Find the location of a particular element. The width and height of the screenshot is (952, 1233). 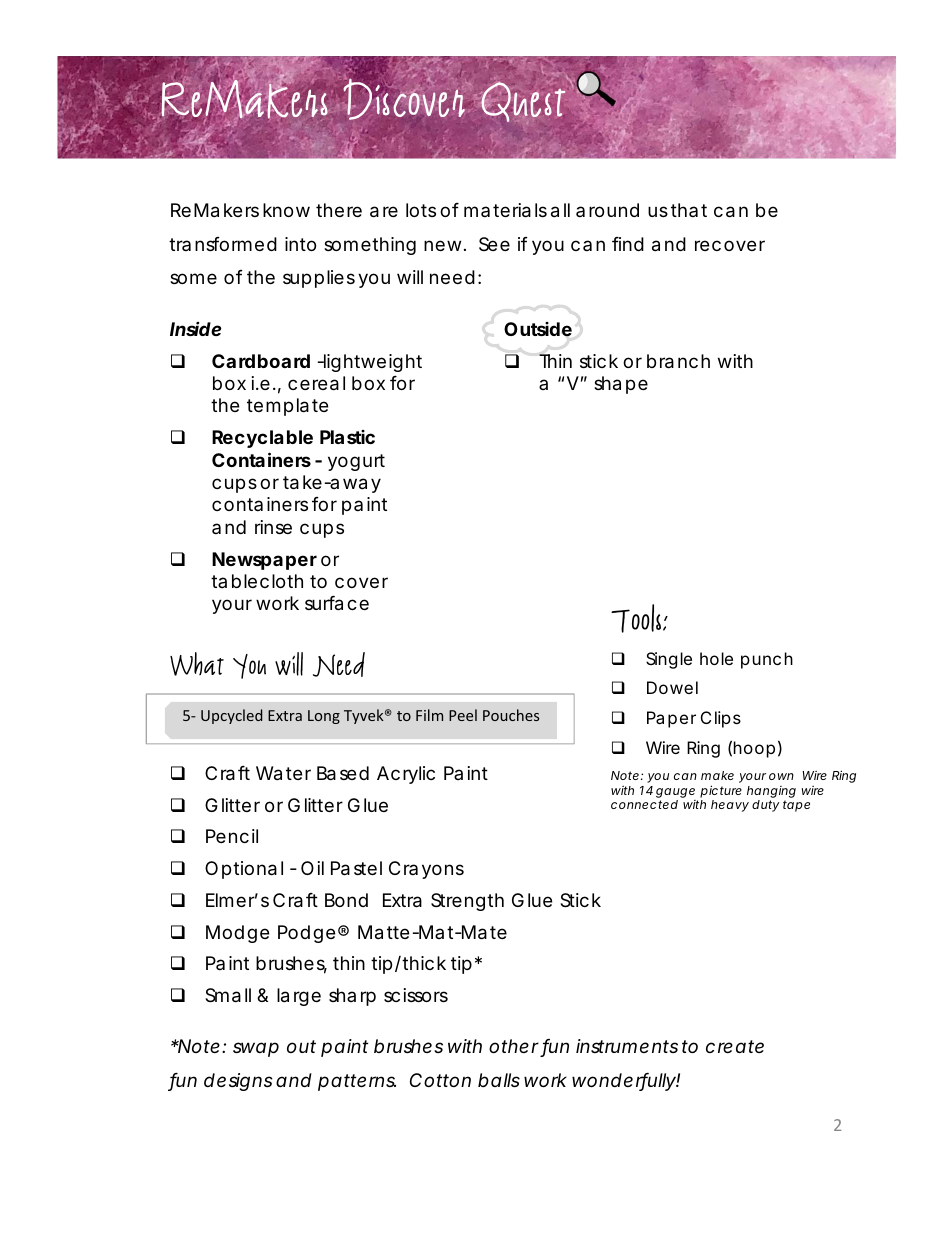

other is located at coordinates (515, 1048).
